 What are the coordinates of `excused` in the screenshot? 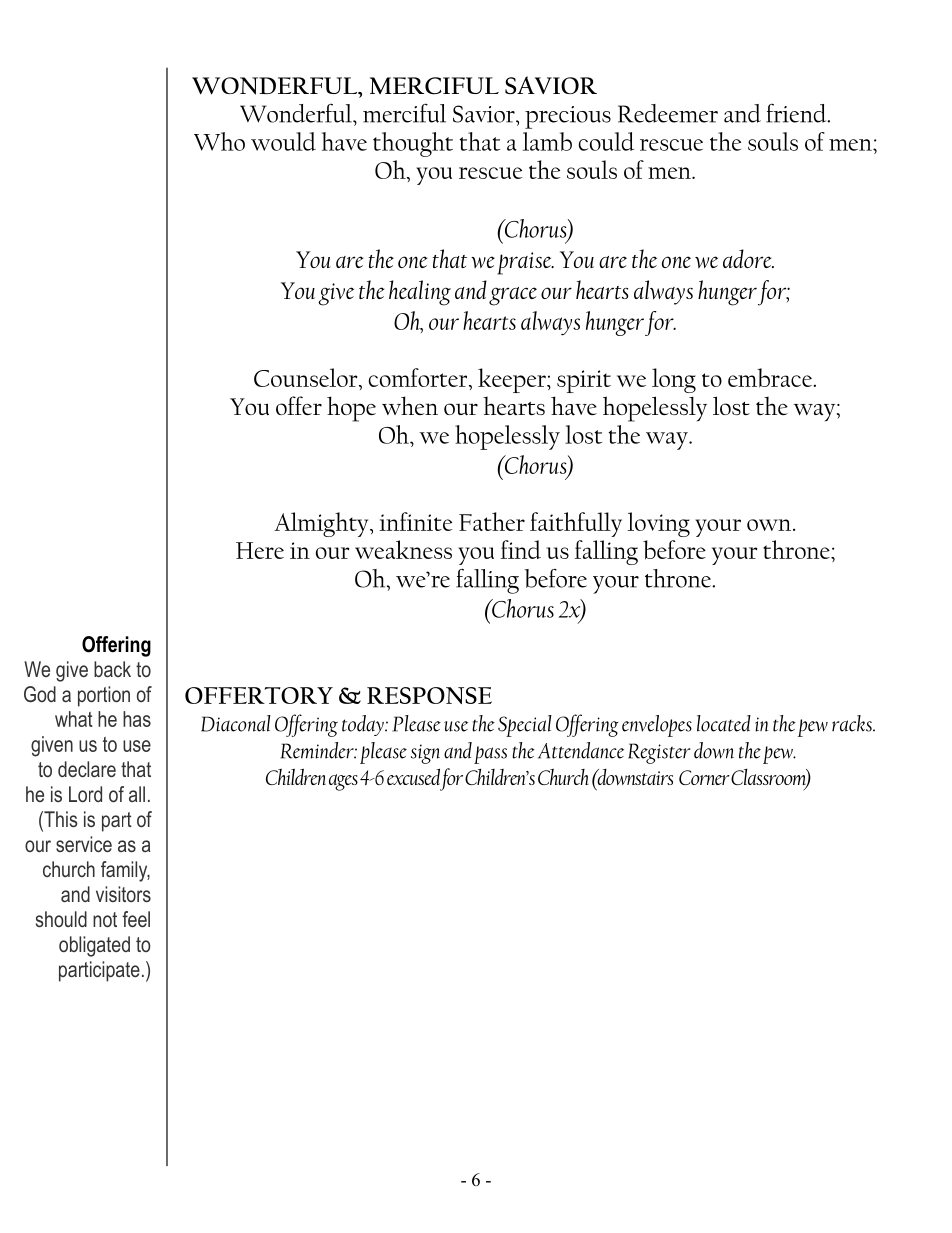 It's located at (413, 776).
